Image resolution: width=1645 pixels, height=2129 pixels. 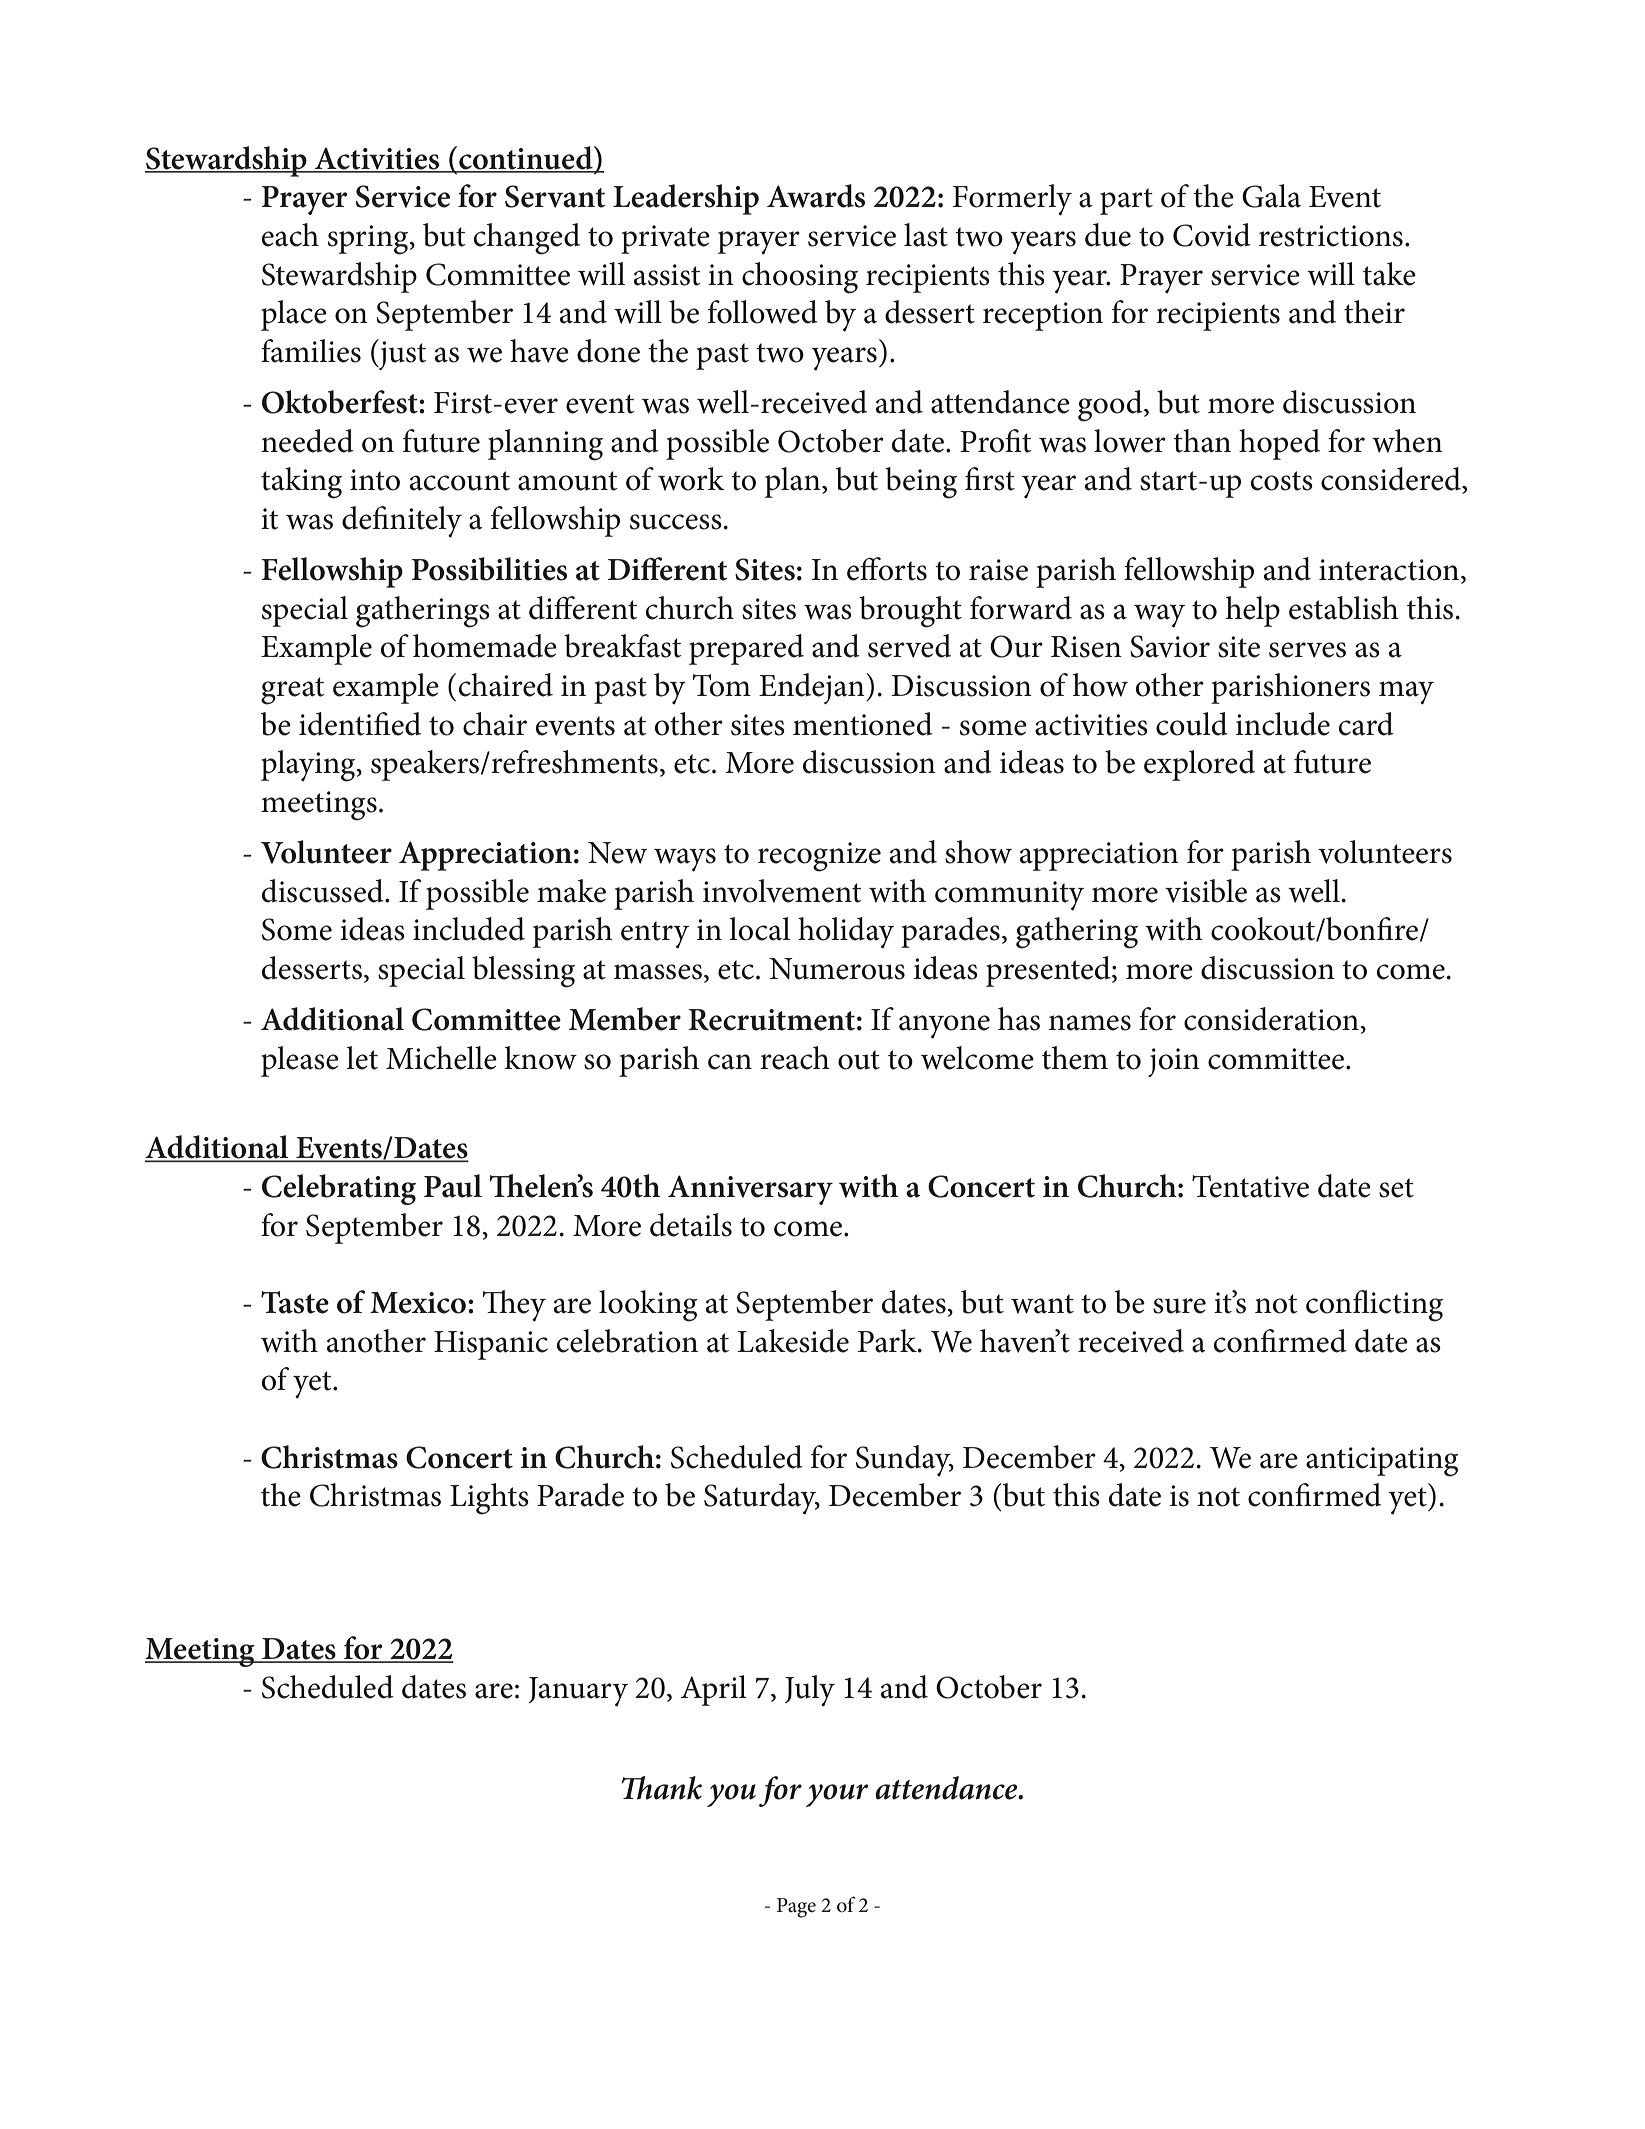 I want to click on restrictions, so click(x=1331, y=236).
